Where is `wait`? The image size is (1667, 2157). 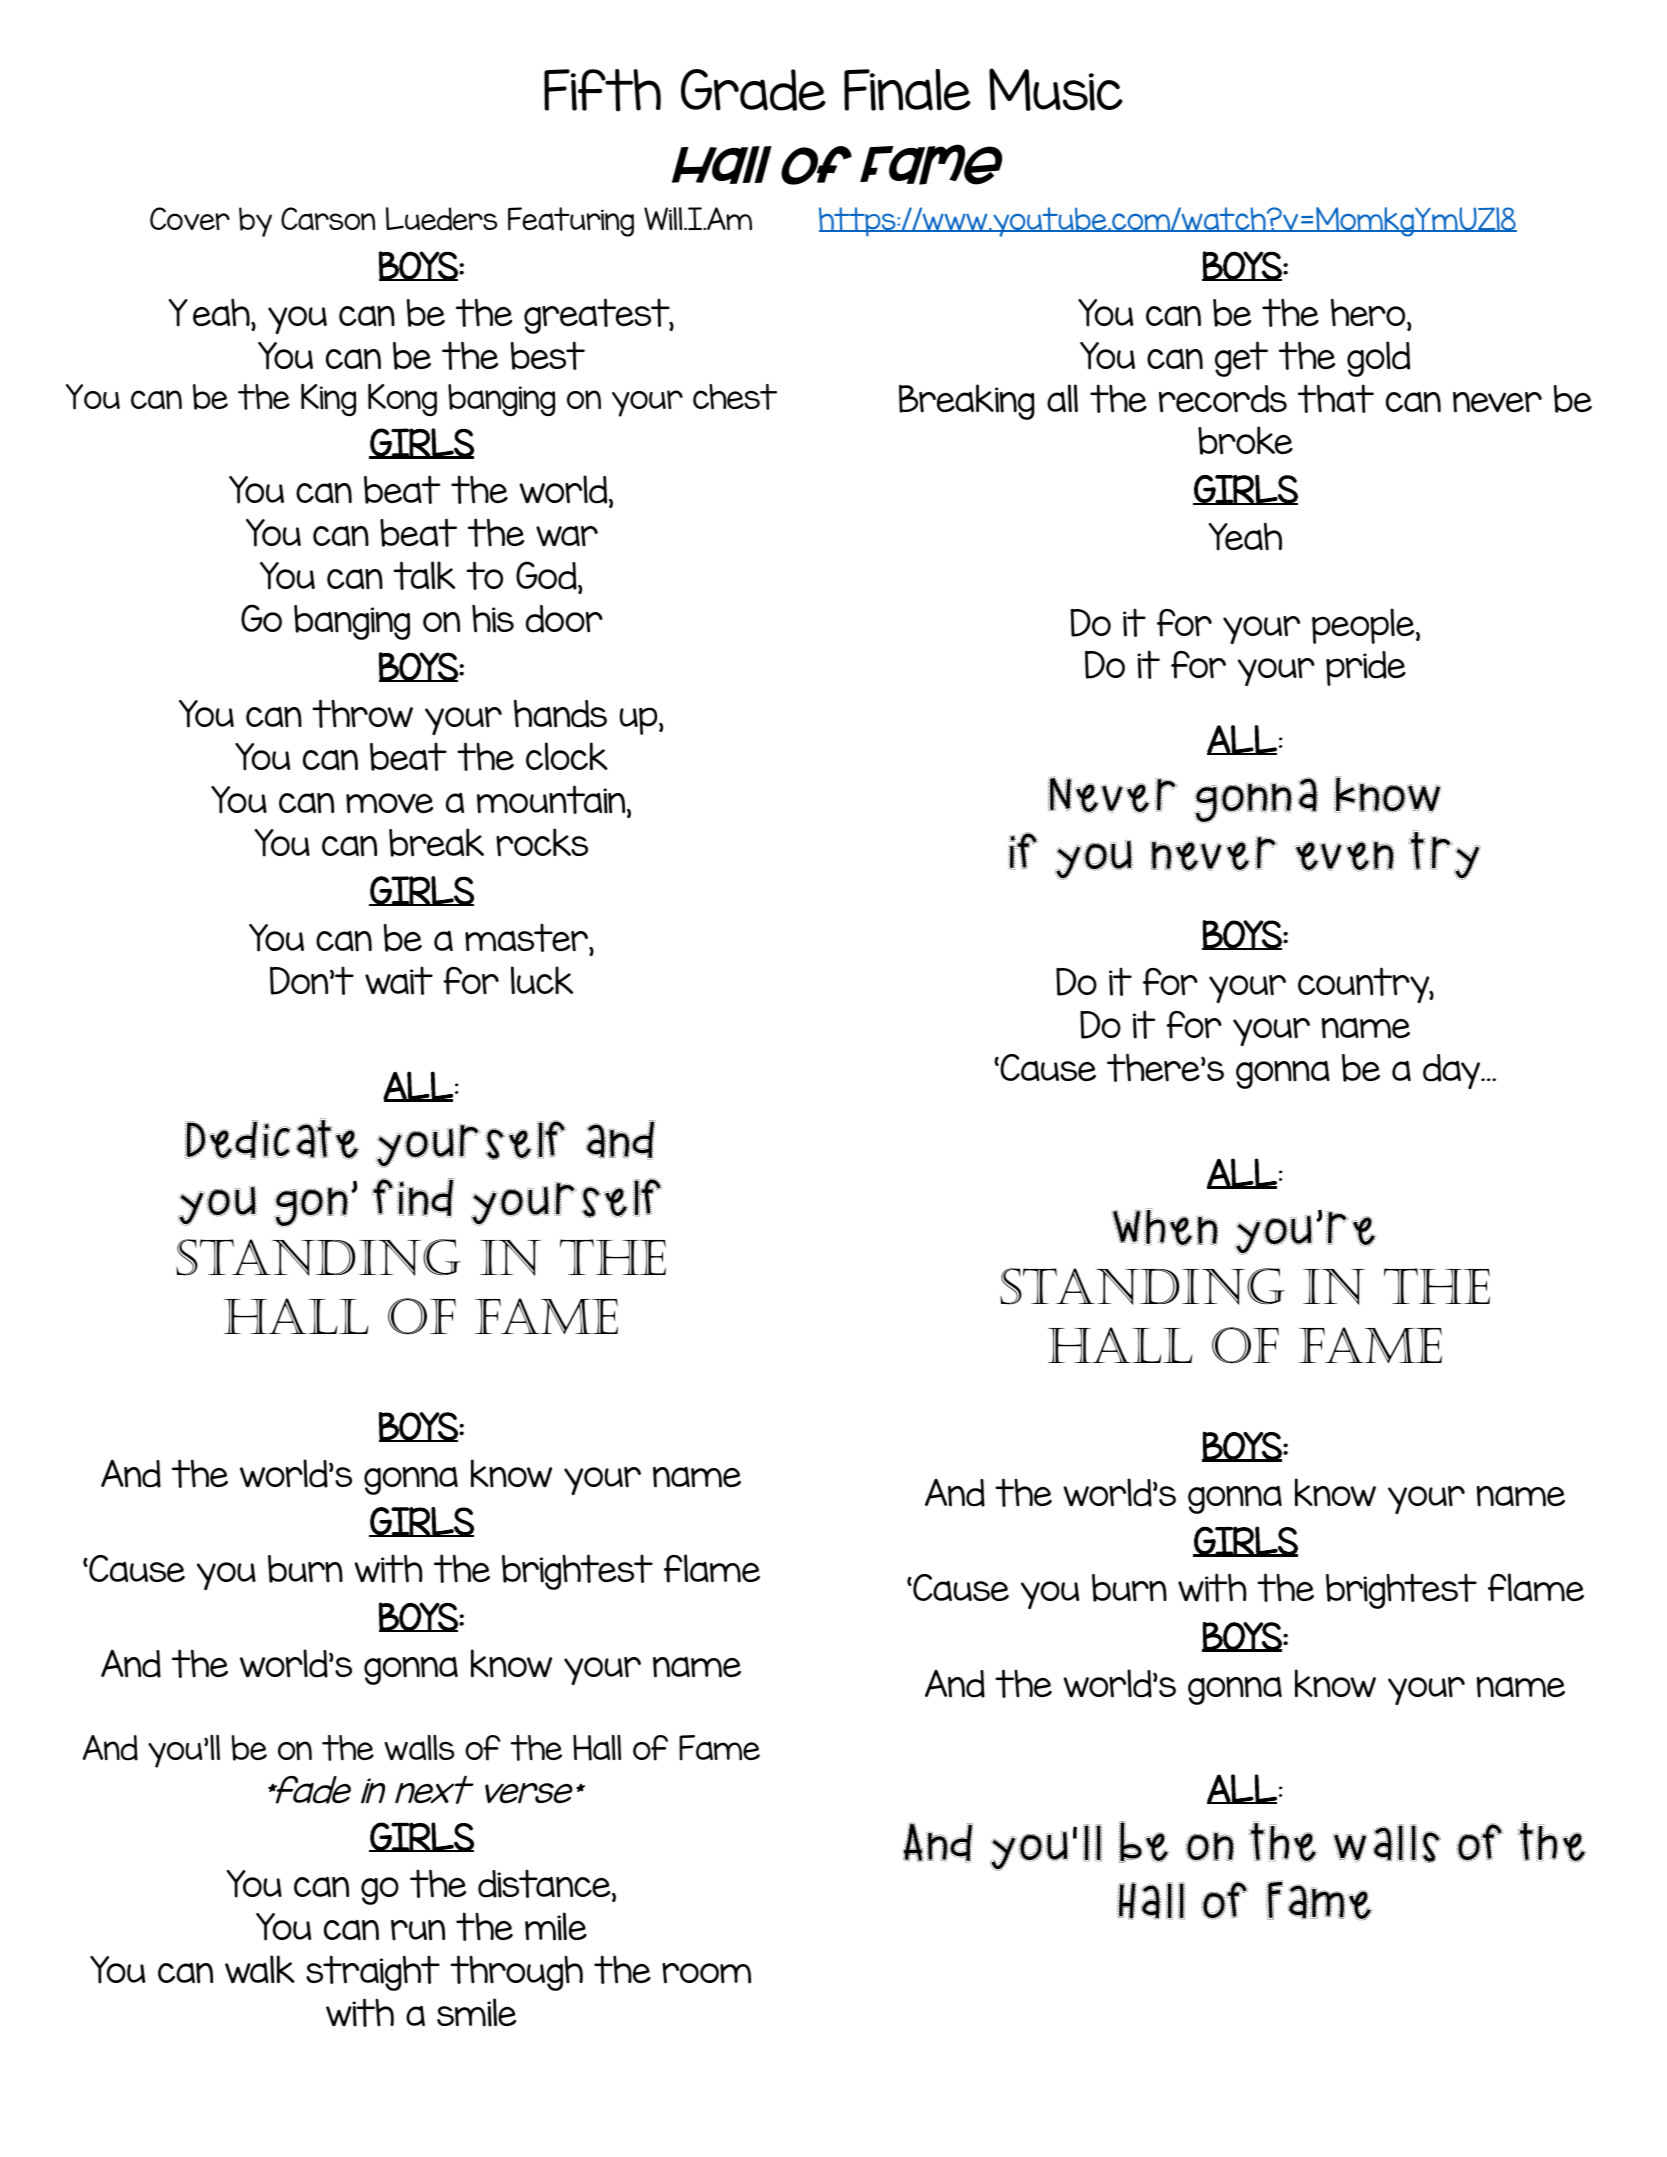
wait is located at coordinates (399, 980).
